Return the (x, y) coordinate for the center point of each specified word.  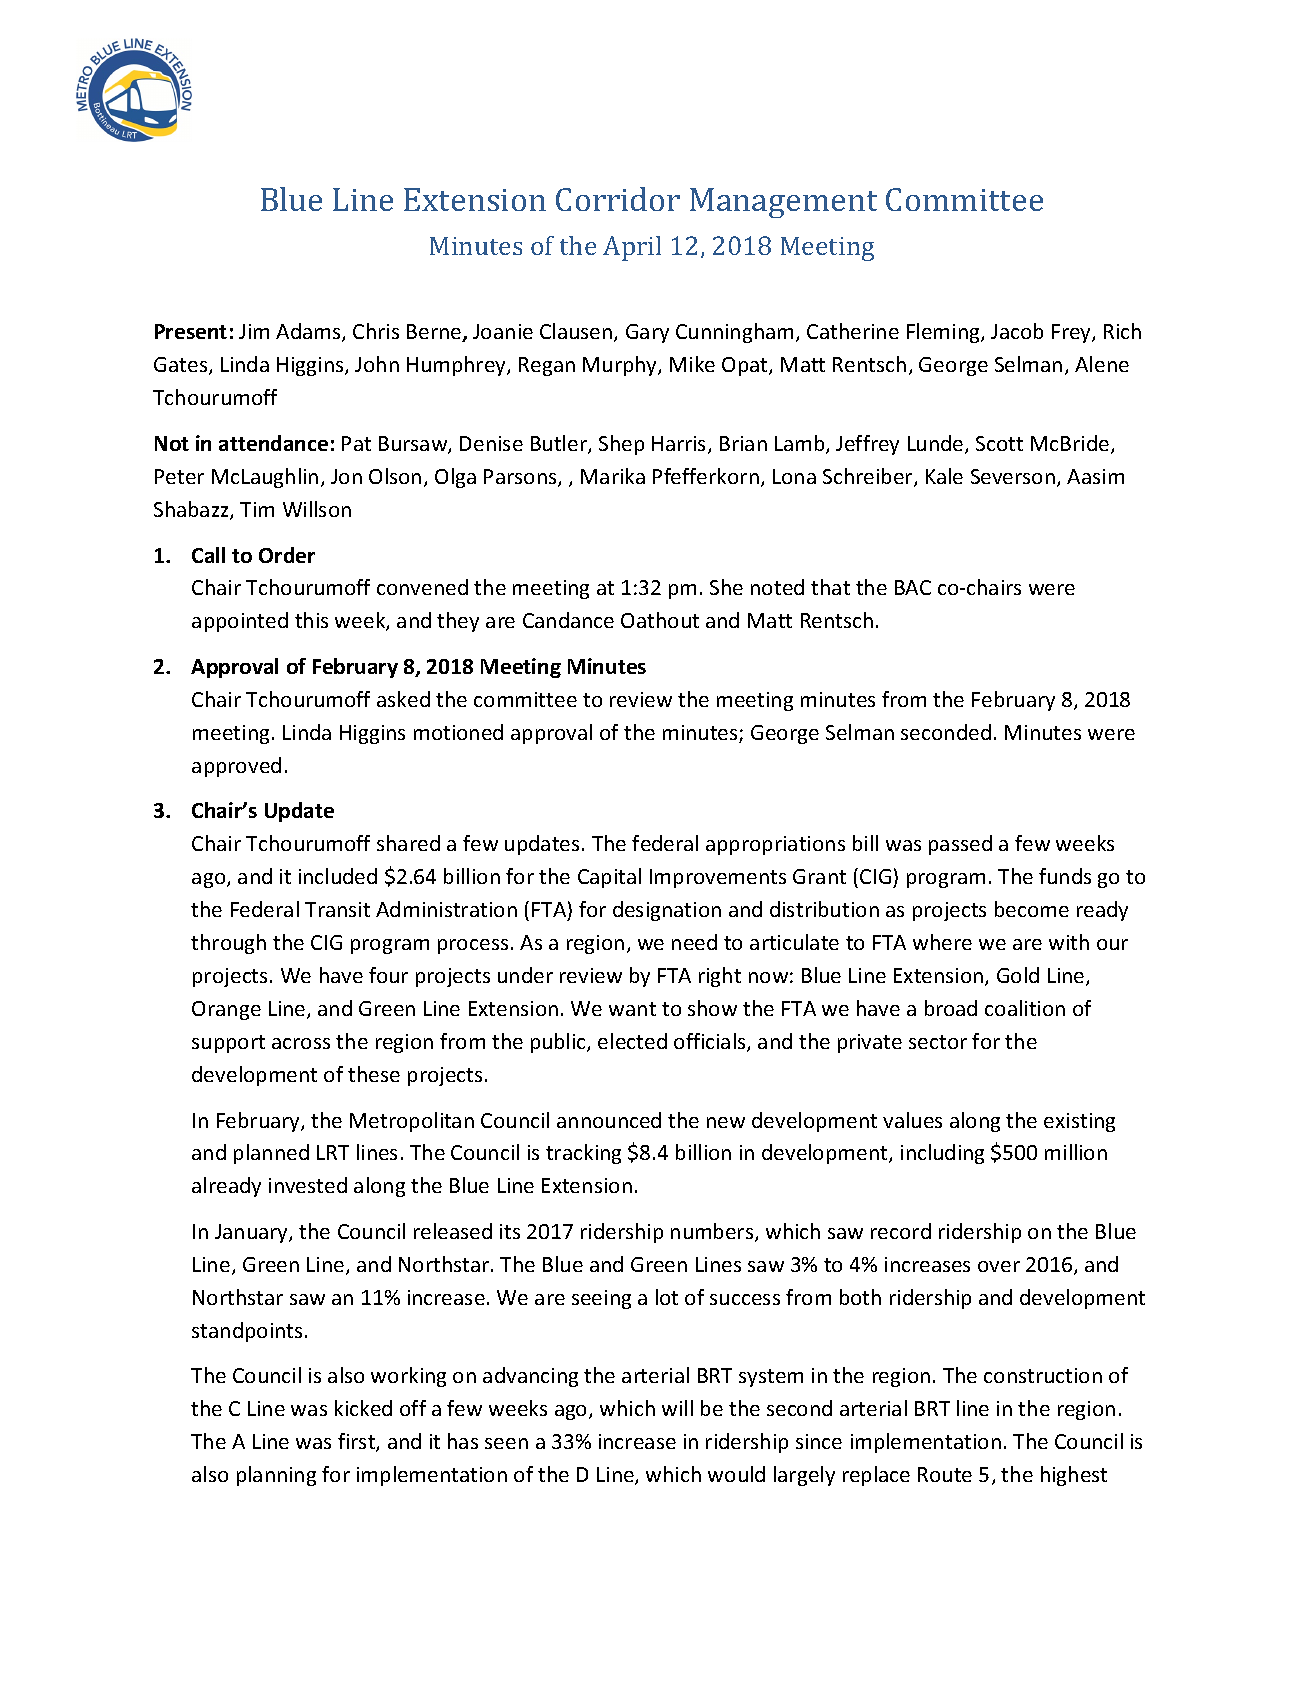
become (1032, 909)
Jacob (1017, 331)
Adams (309, 332)
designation (667, 911)
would (736, 1474)
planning (276, 1476)
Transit (337, 909)
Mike (692, 364)
